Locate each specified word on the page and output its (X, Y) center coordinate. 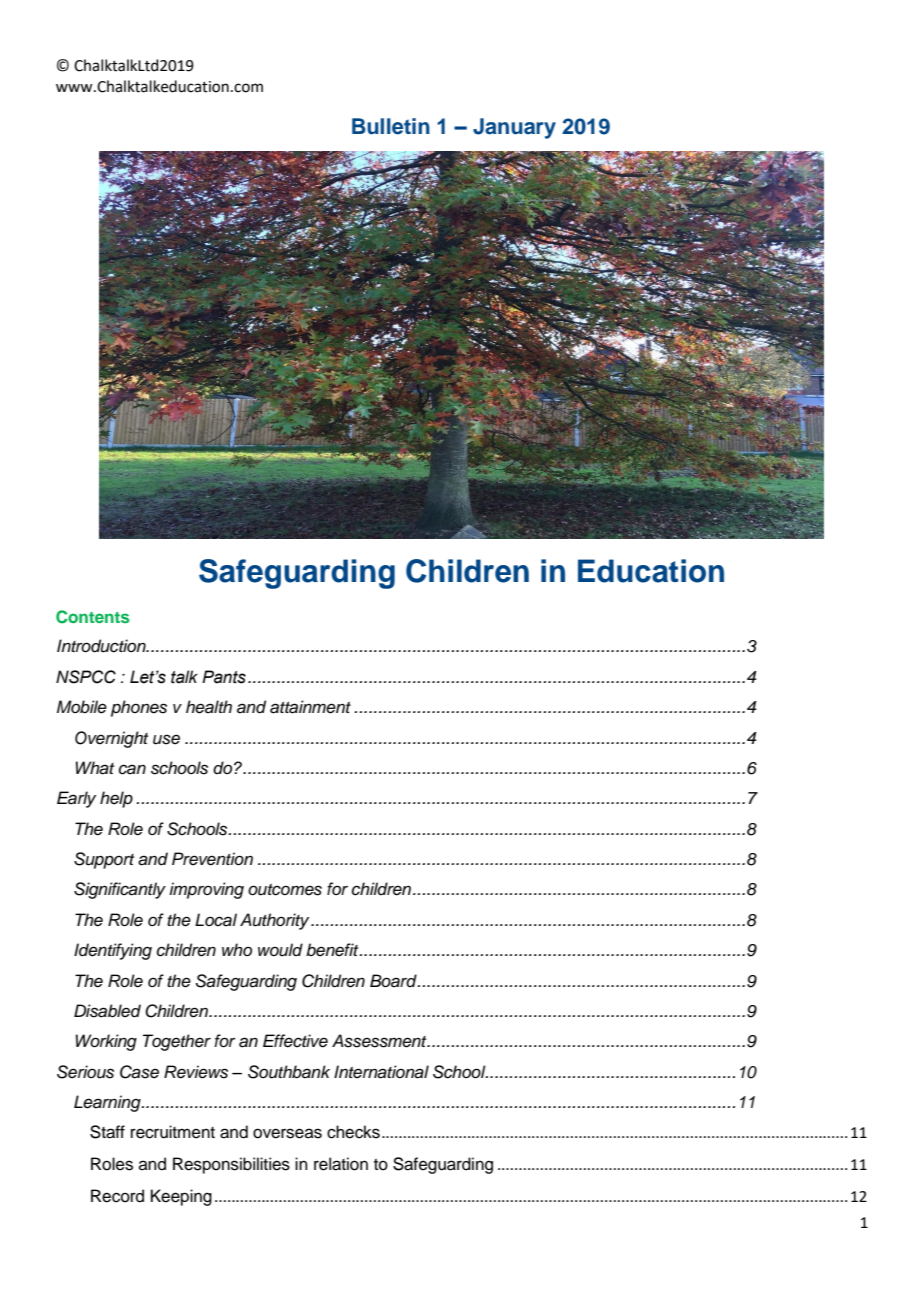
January (514, 128)
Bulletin (391, 126)
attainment (310, 707)
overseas (287, 1133)
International (381, 1072)
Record (117, 1196)
